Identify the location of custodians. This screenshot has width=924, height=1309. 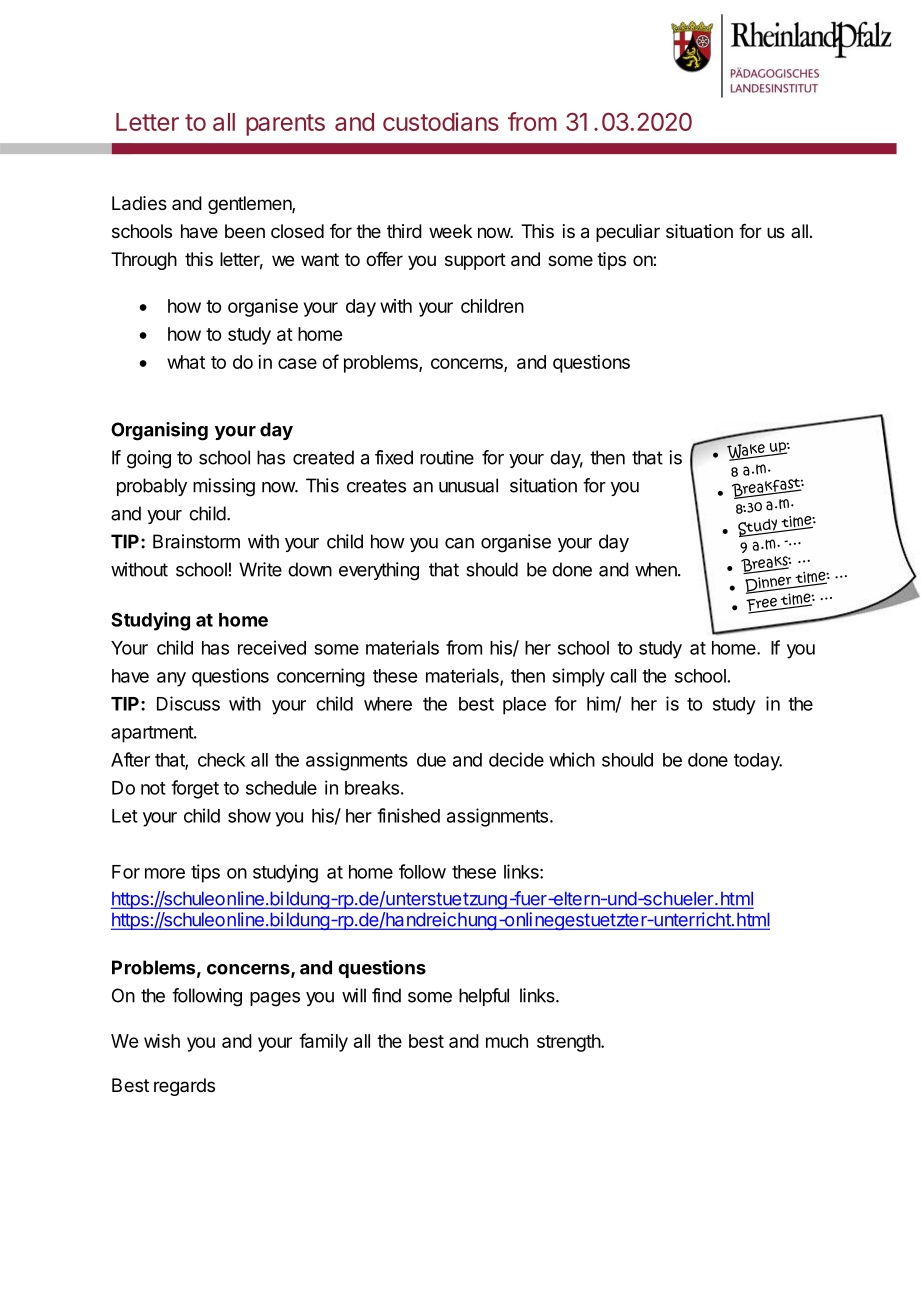
(441, 121).
